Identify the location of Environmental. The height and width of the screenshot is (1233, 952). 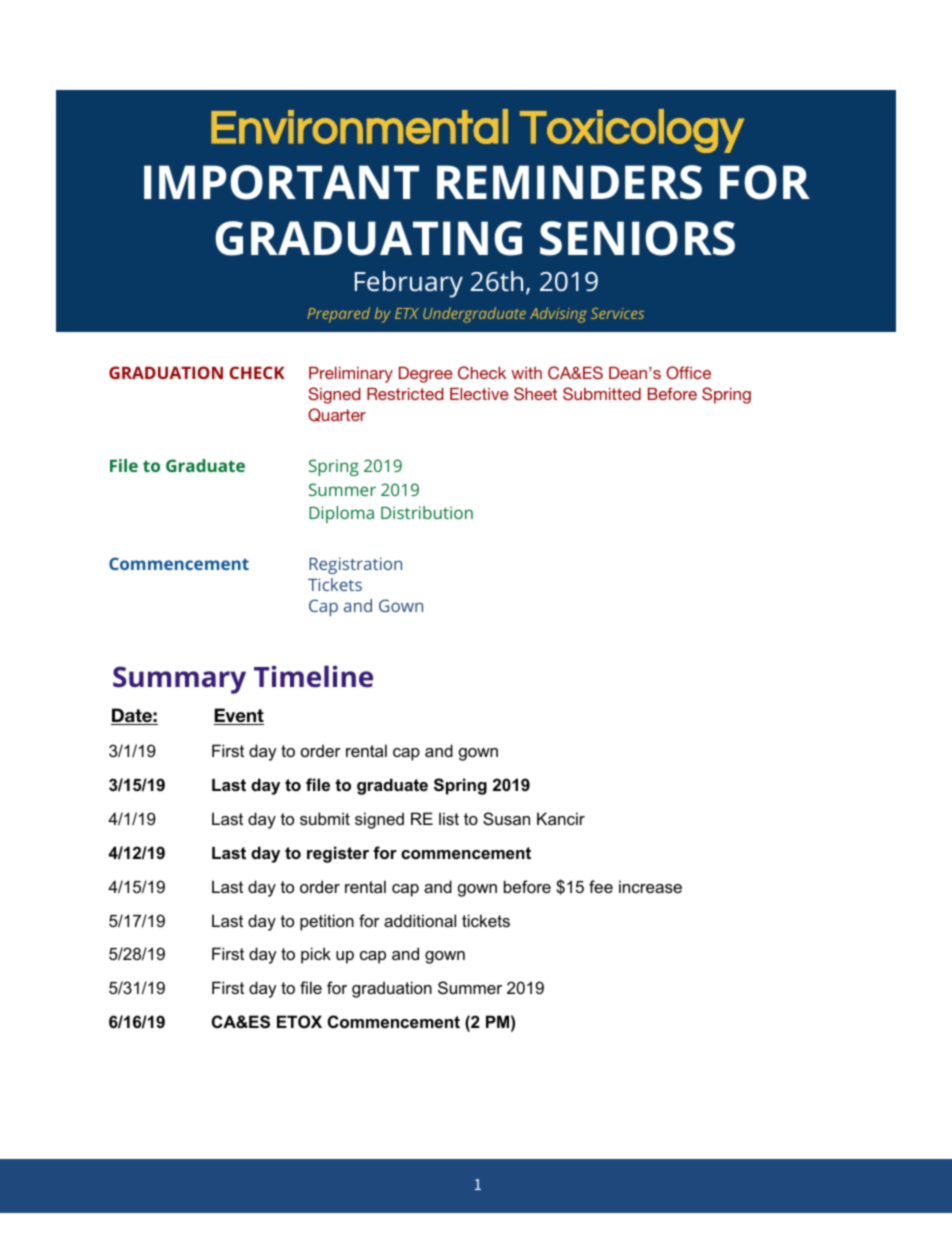
(359, 126).
